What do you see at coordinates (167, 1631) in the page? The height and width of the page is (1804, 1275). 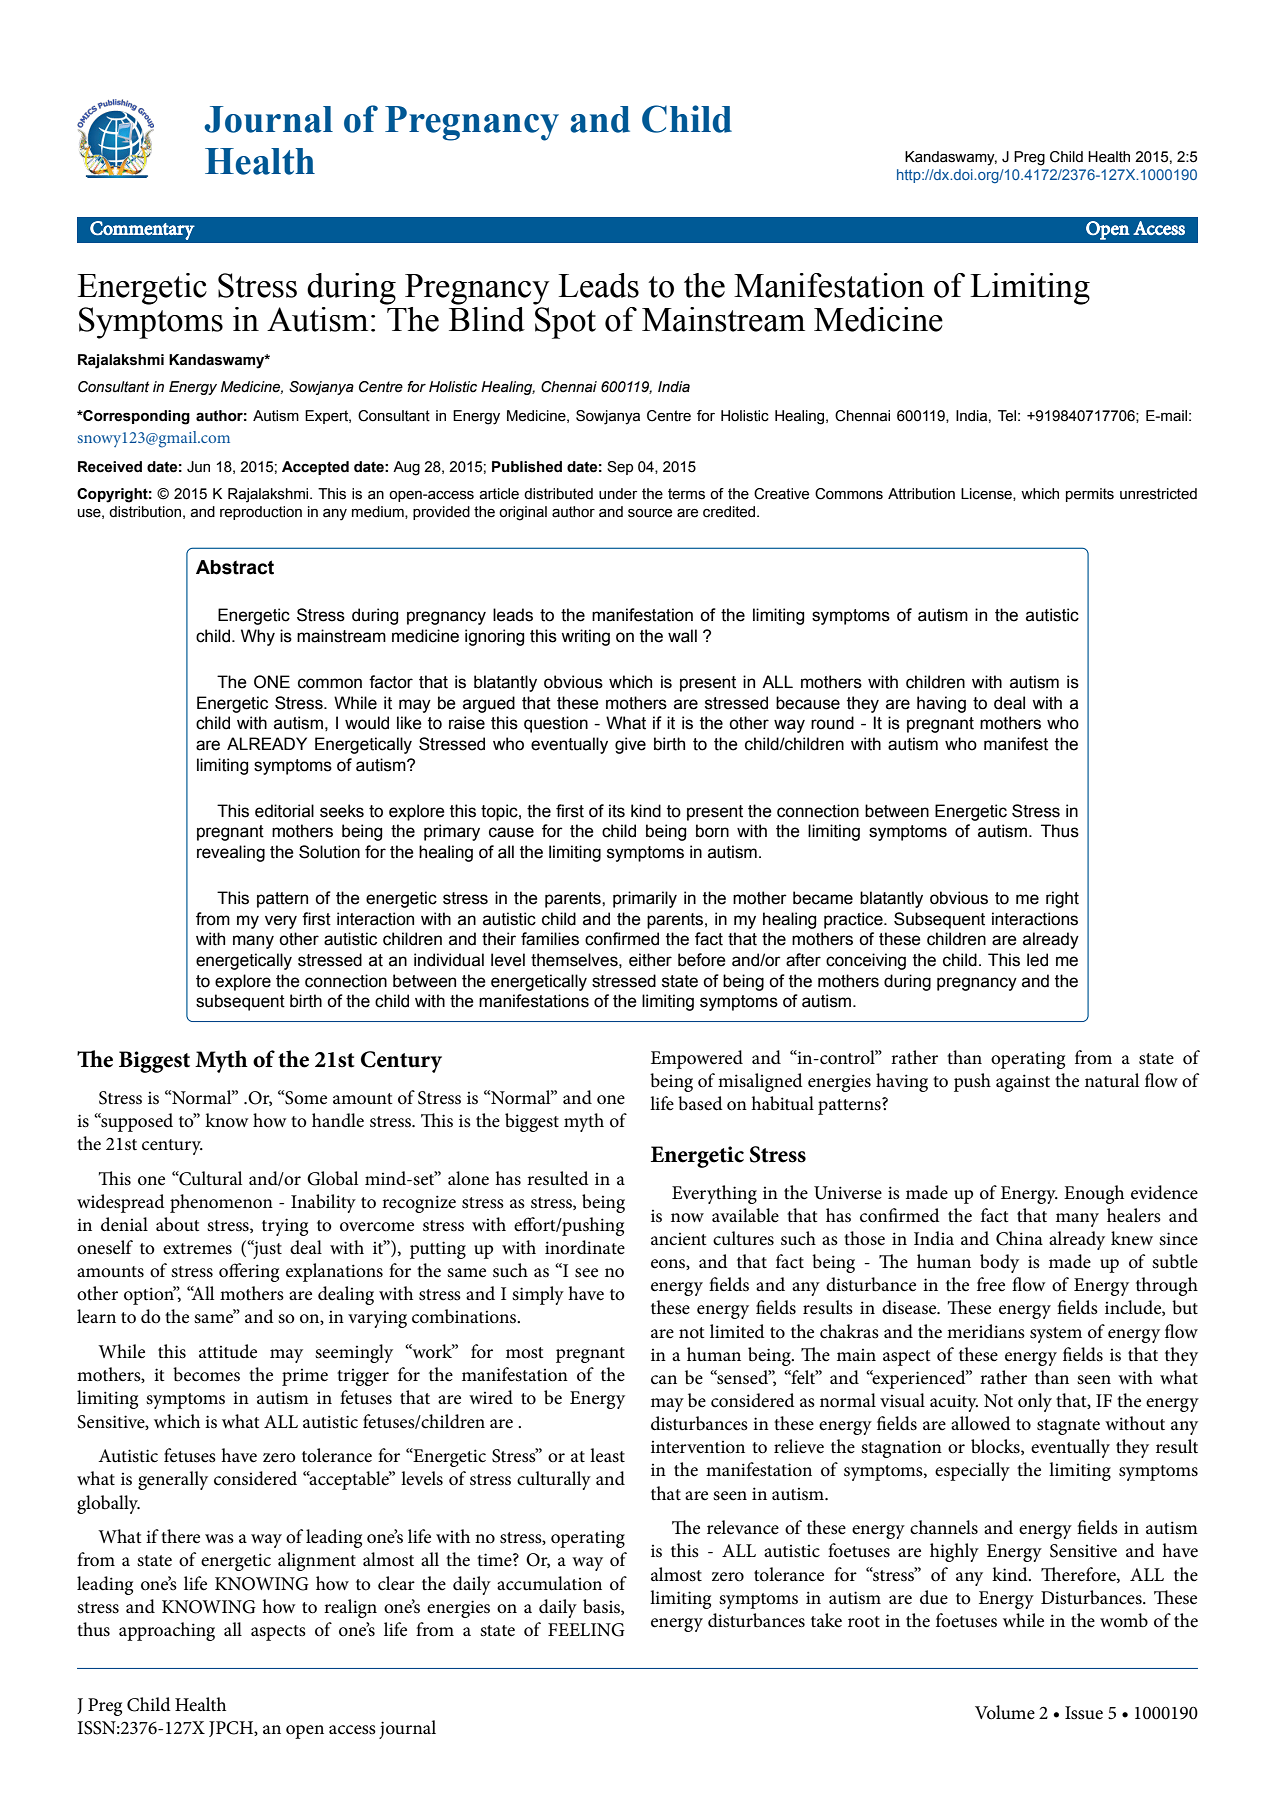 I see `approaching` at bounding box center [167, 1631].
